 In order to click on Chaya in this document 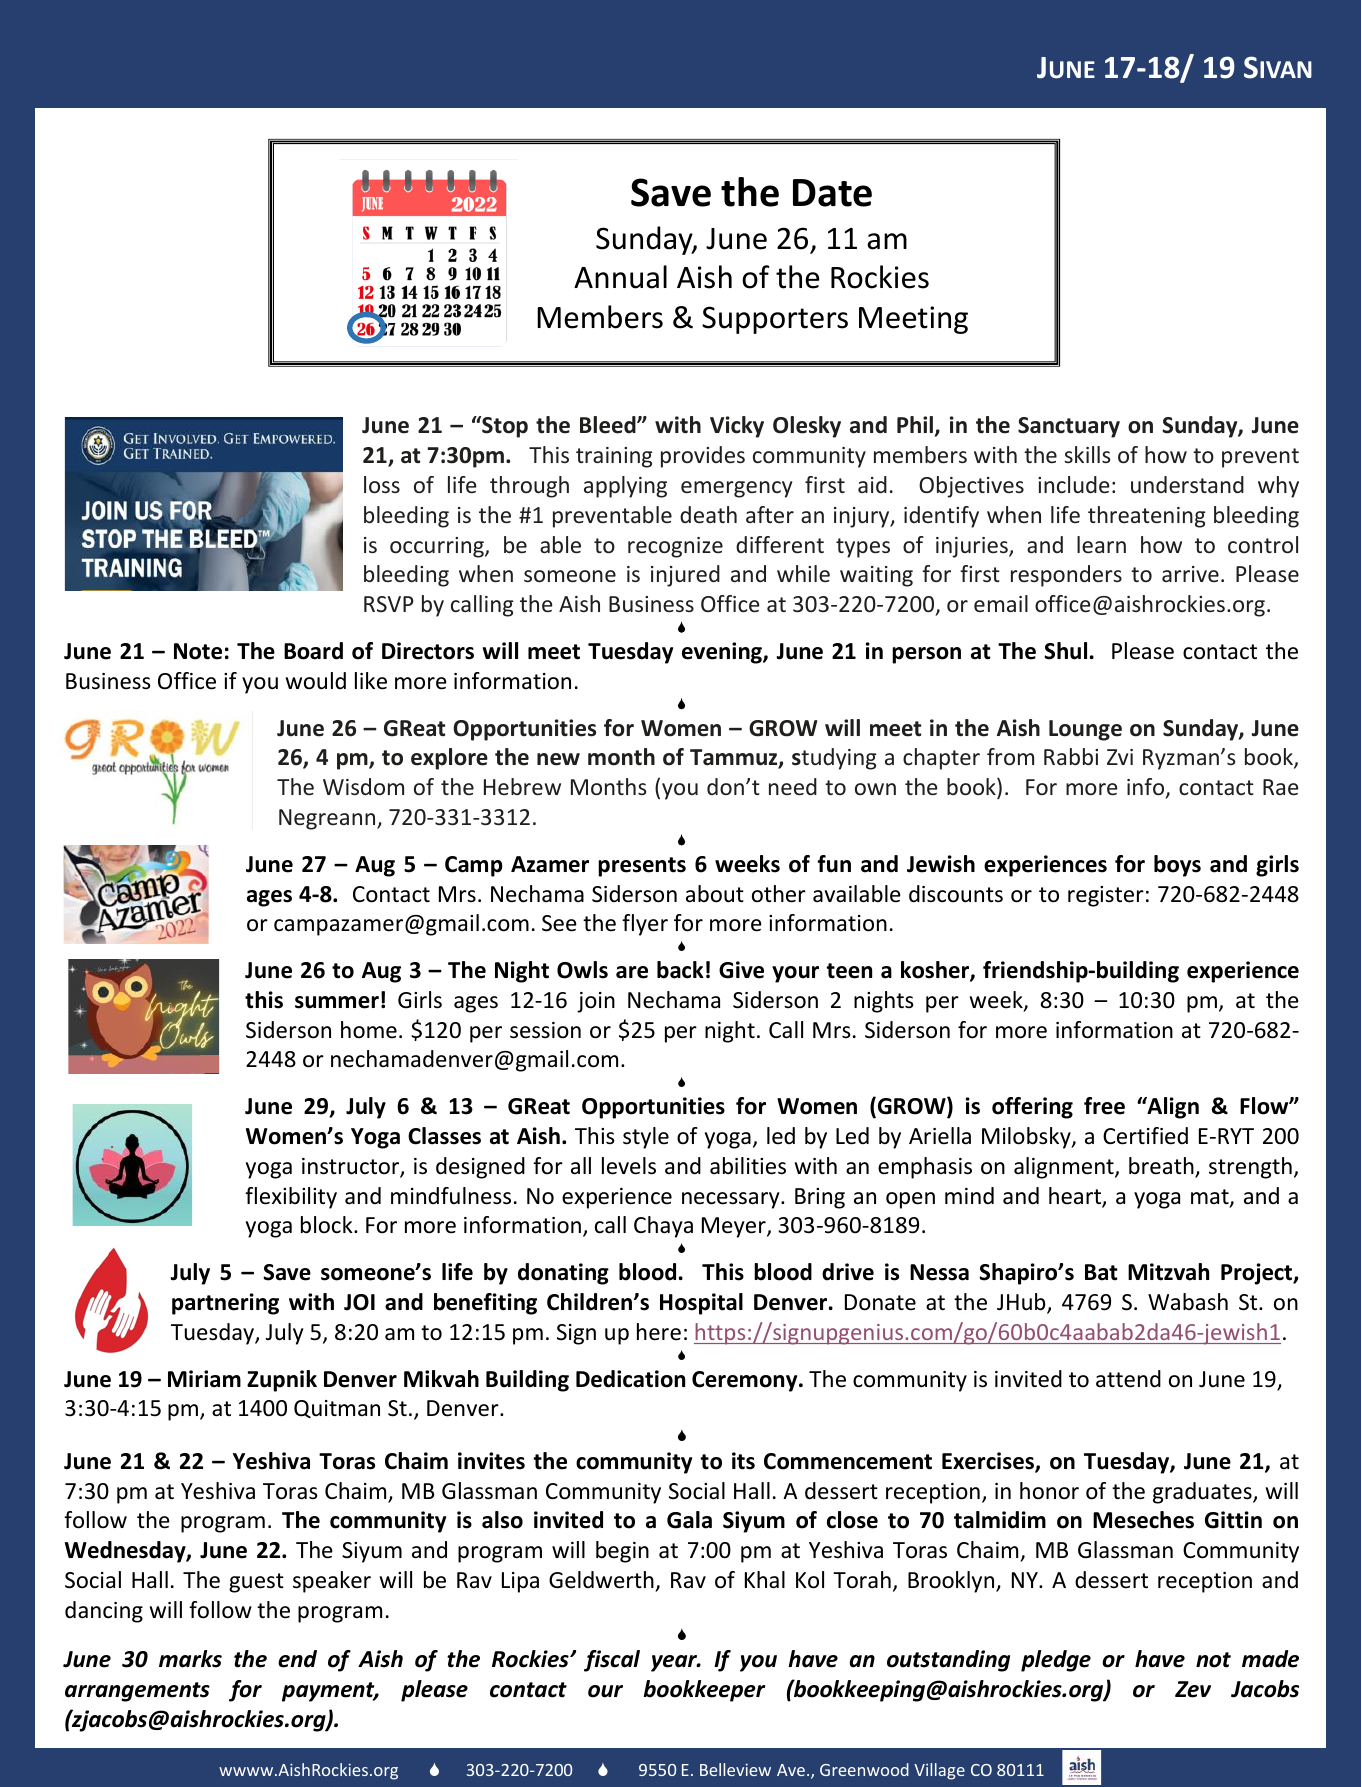, I will do `click(663, 1227)`.
